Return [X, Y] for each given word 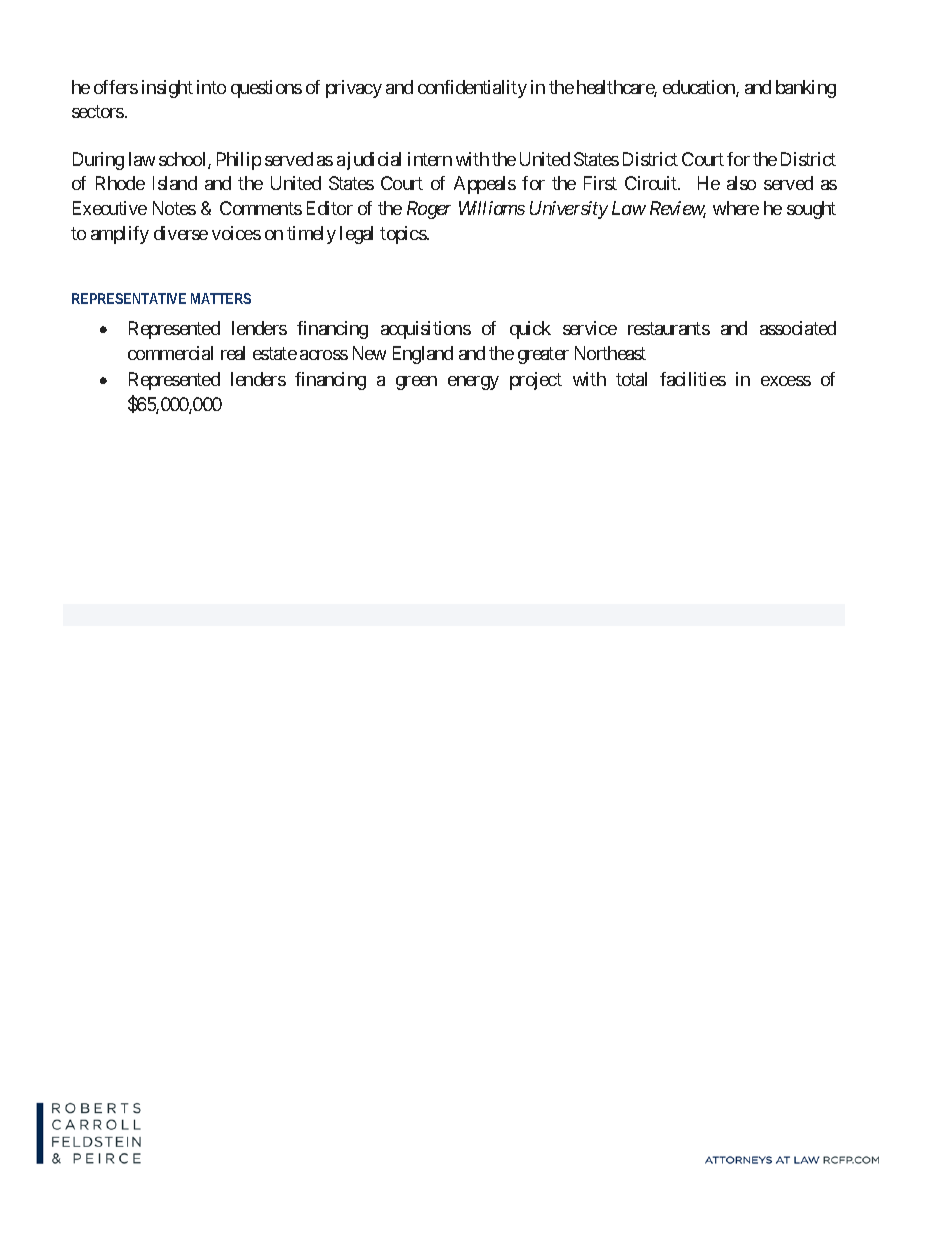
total [631, 379]
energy [473, 383]
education [700, 88]
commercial [170, 353]
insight [167, 89]
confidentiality [472, 89]
